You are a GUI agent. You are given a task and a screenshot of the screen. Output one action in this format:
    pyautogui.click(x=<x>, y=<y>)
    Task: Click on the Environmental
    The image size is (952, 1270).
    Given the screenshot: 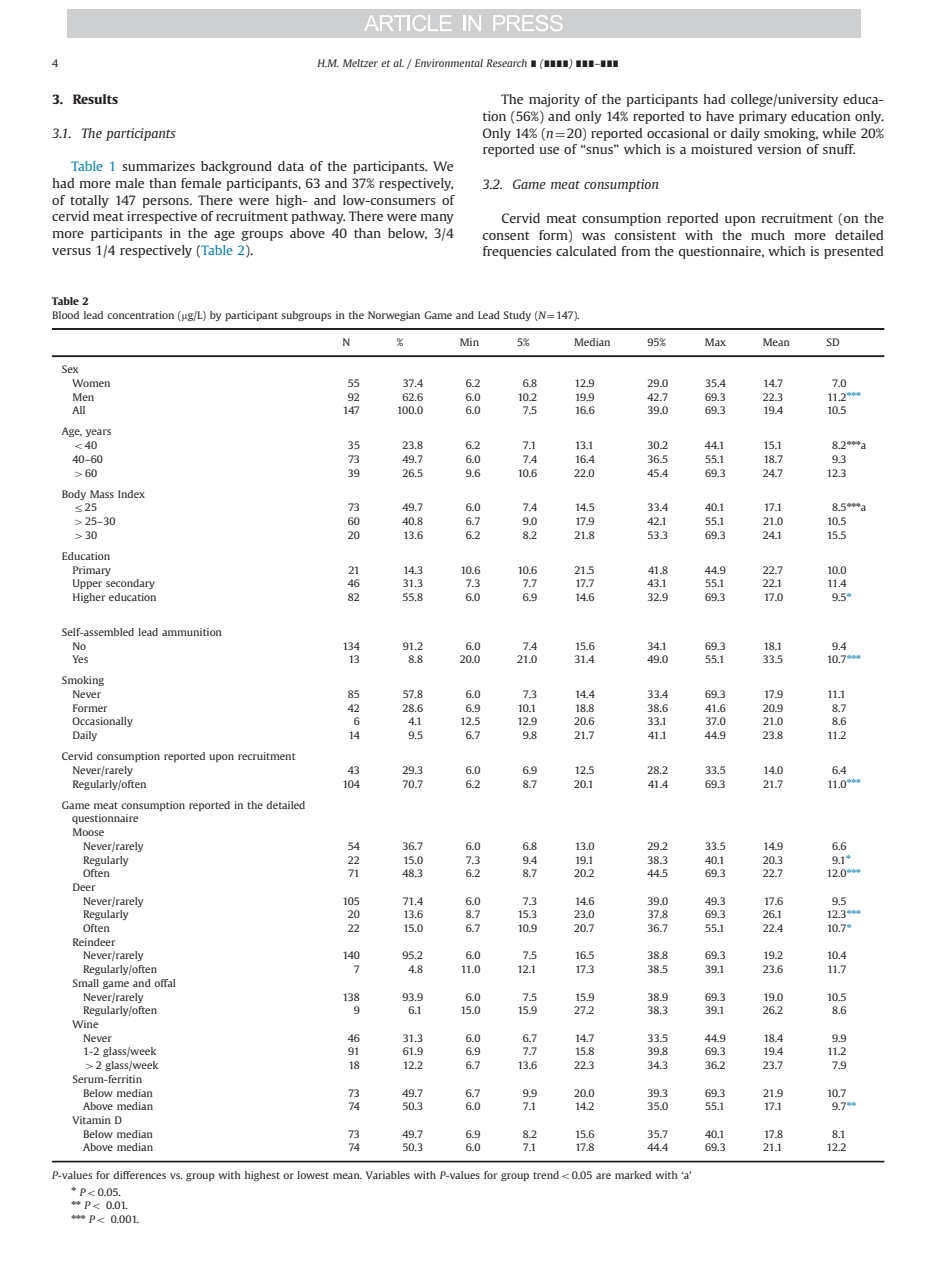 What is the action you would take?
    pyautogui.click(x=449, y=63)
